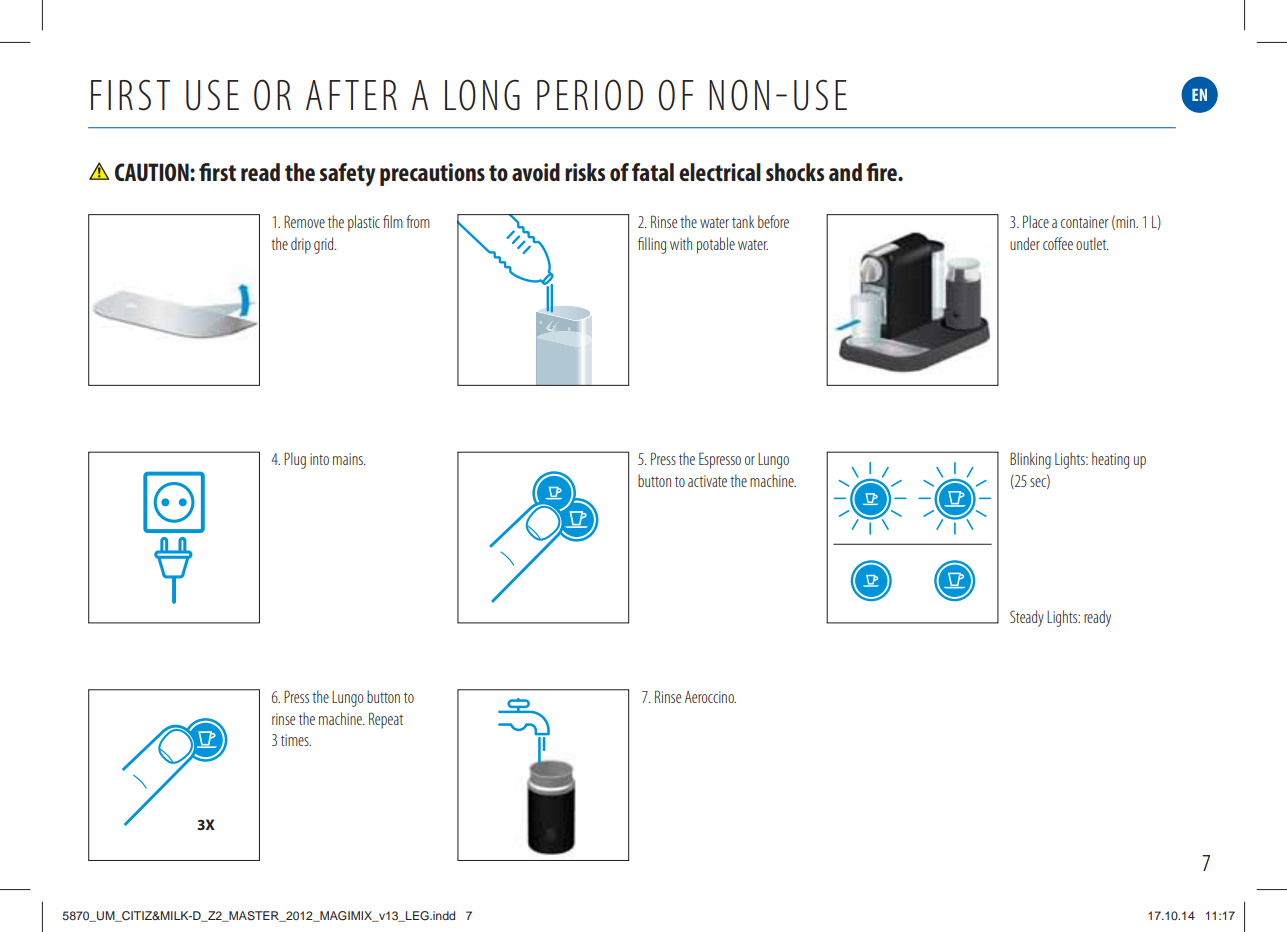  I want to click on mains, so click(349, 459).
